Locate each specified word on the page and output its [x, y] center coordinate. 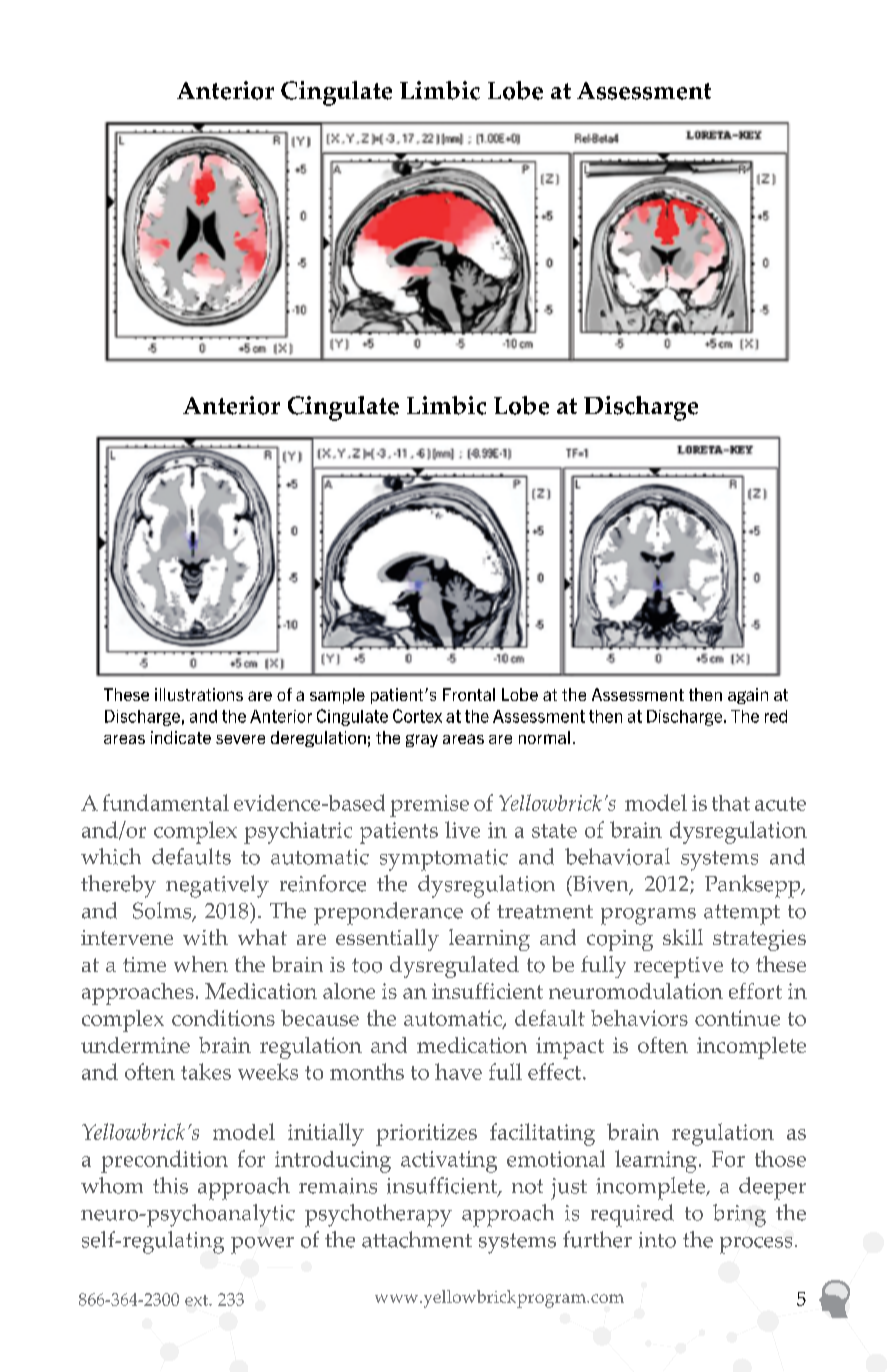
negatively [217, 886]
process [756, 1245]
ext [198, 1300]
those [780, 1158]
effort [755, 991]
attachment [417, 1239]
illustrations [199, 694]
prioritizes [426, 1135]
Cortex [417, 716]
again [748, 696]
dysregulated [454, 967]
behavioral [617, 856]
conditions [223, 1018]
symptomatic [444, 860]
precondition [164, 1161]
